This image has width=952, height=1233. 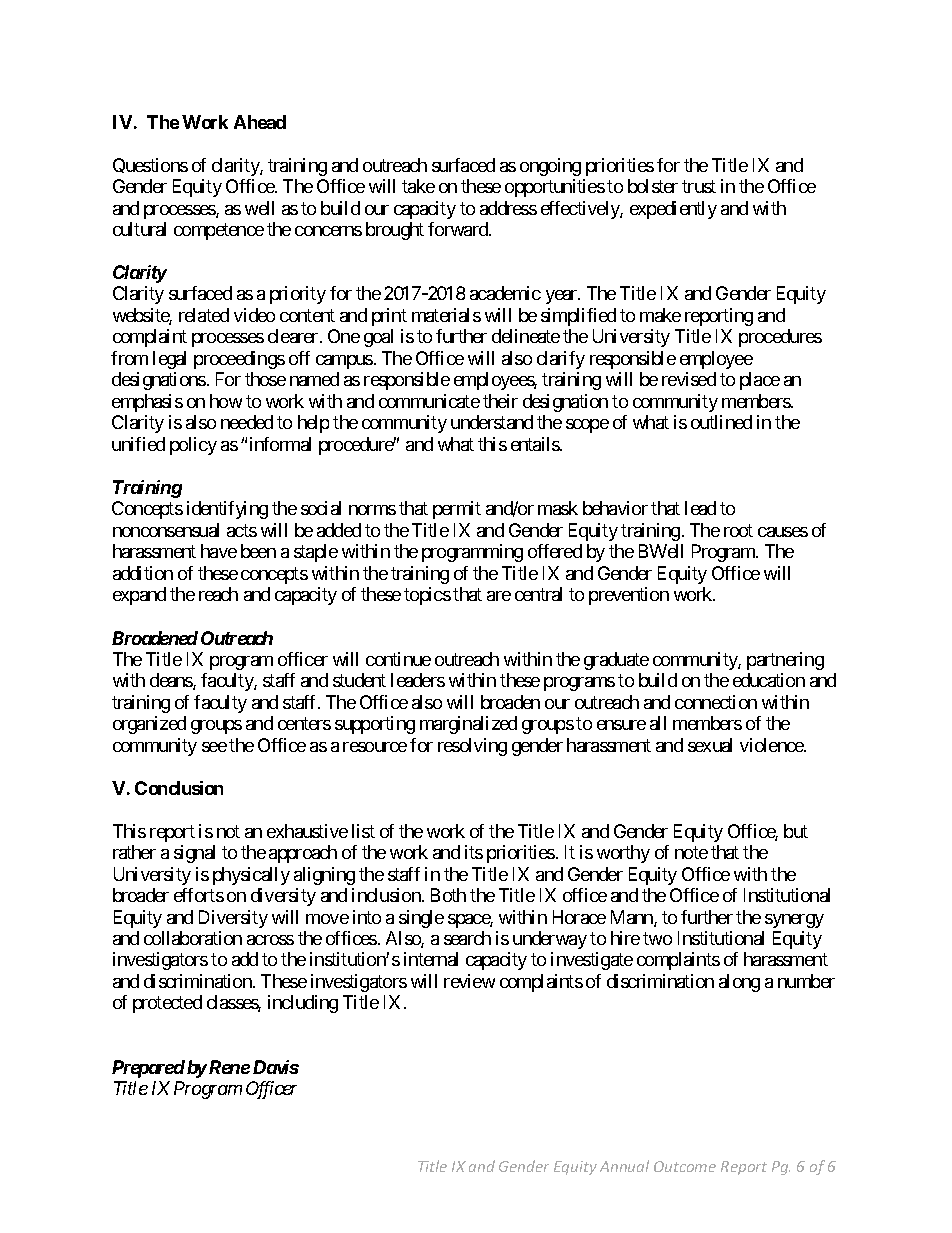 What do you see at coordinates (172, 681) in the image?
I see `deans` at bounding box center [172, 681].
